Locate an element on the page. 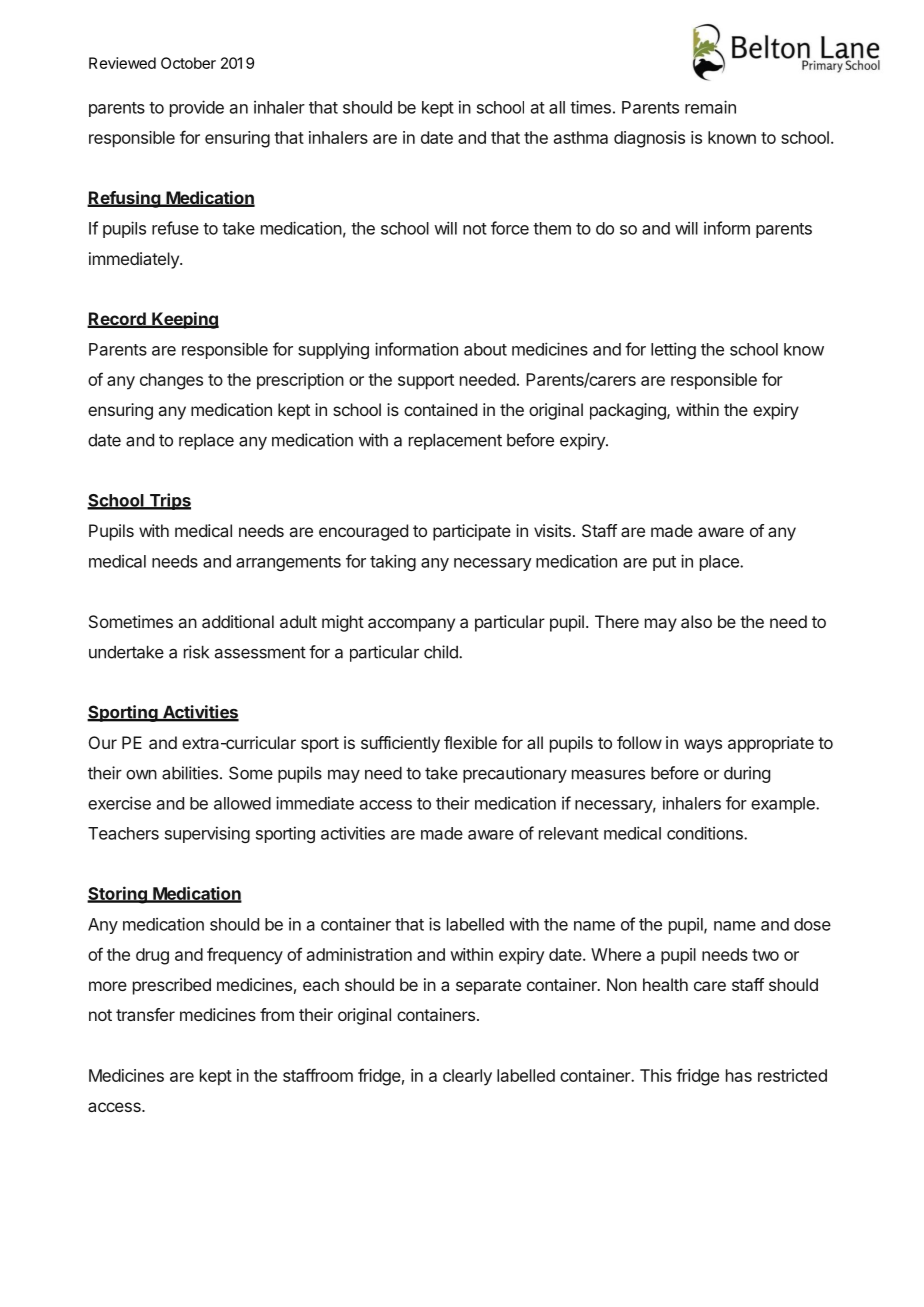 This document has height=1307, width=924. changes is located at coordinates (171, 381).
